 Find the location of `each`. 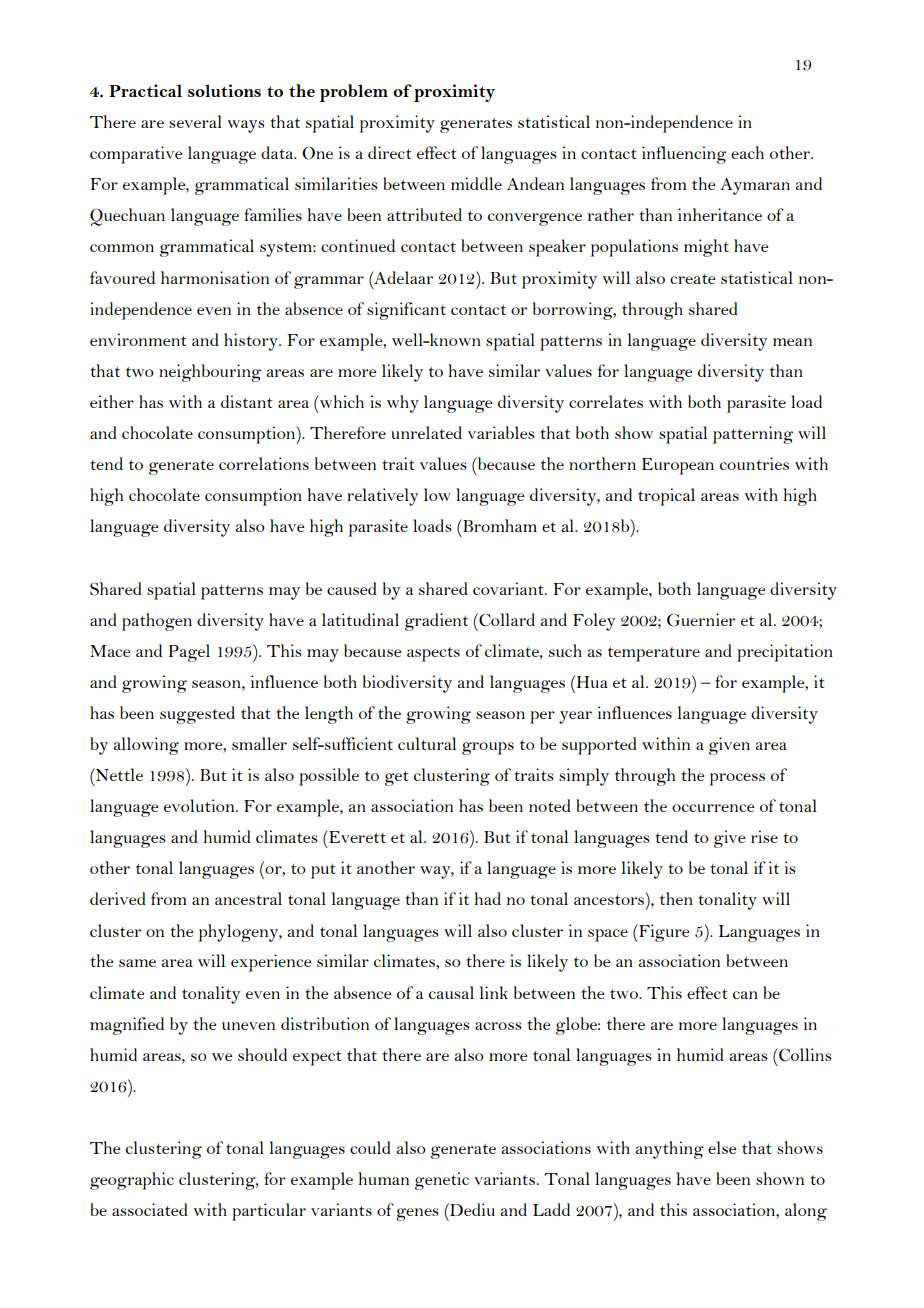

each is located at coordinates (747, 152).
